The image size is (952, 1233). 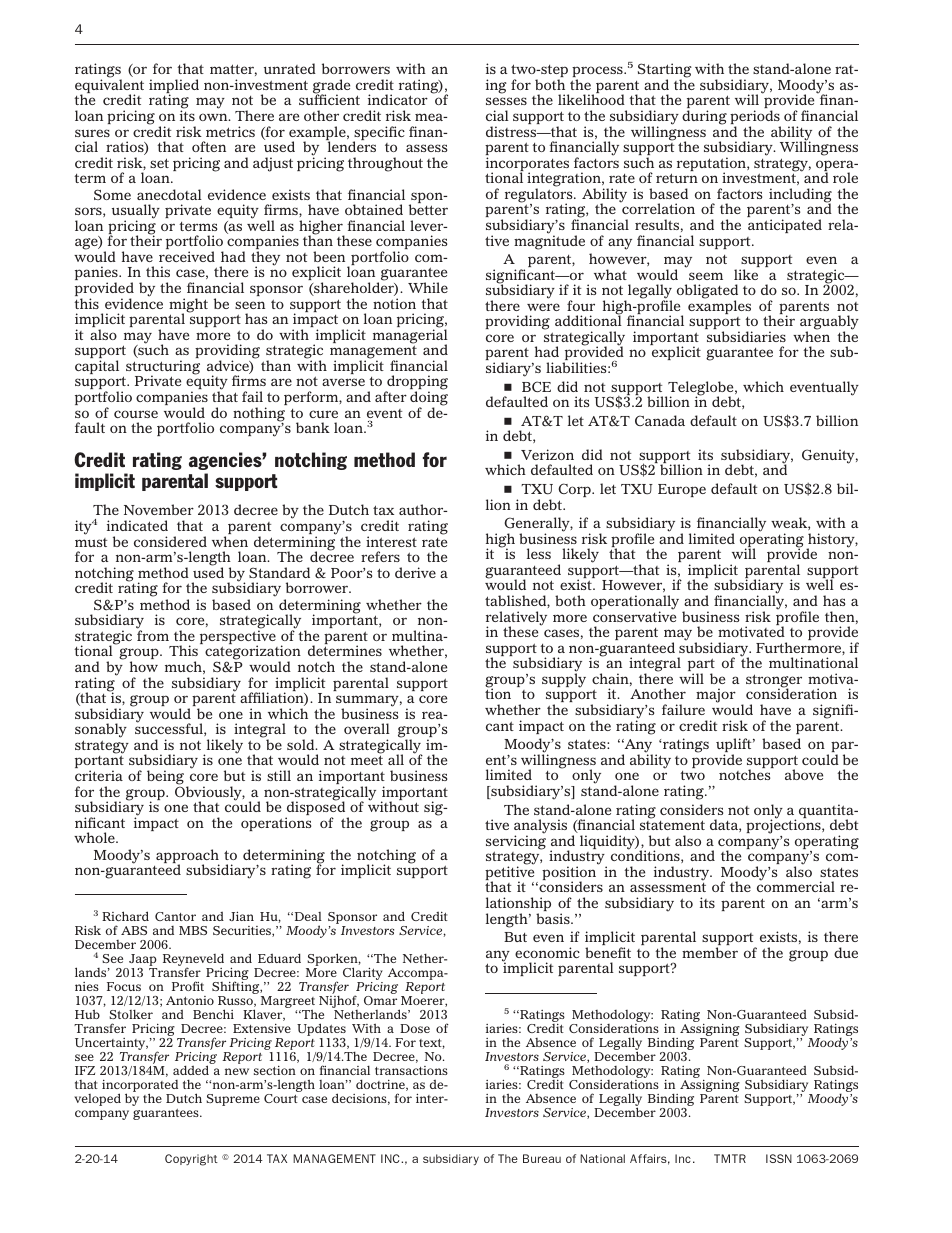 I want to click on Bureau, so click(x=542, y=1158).
